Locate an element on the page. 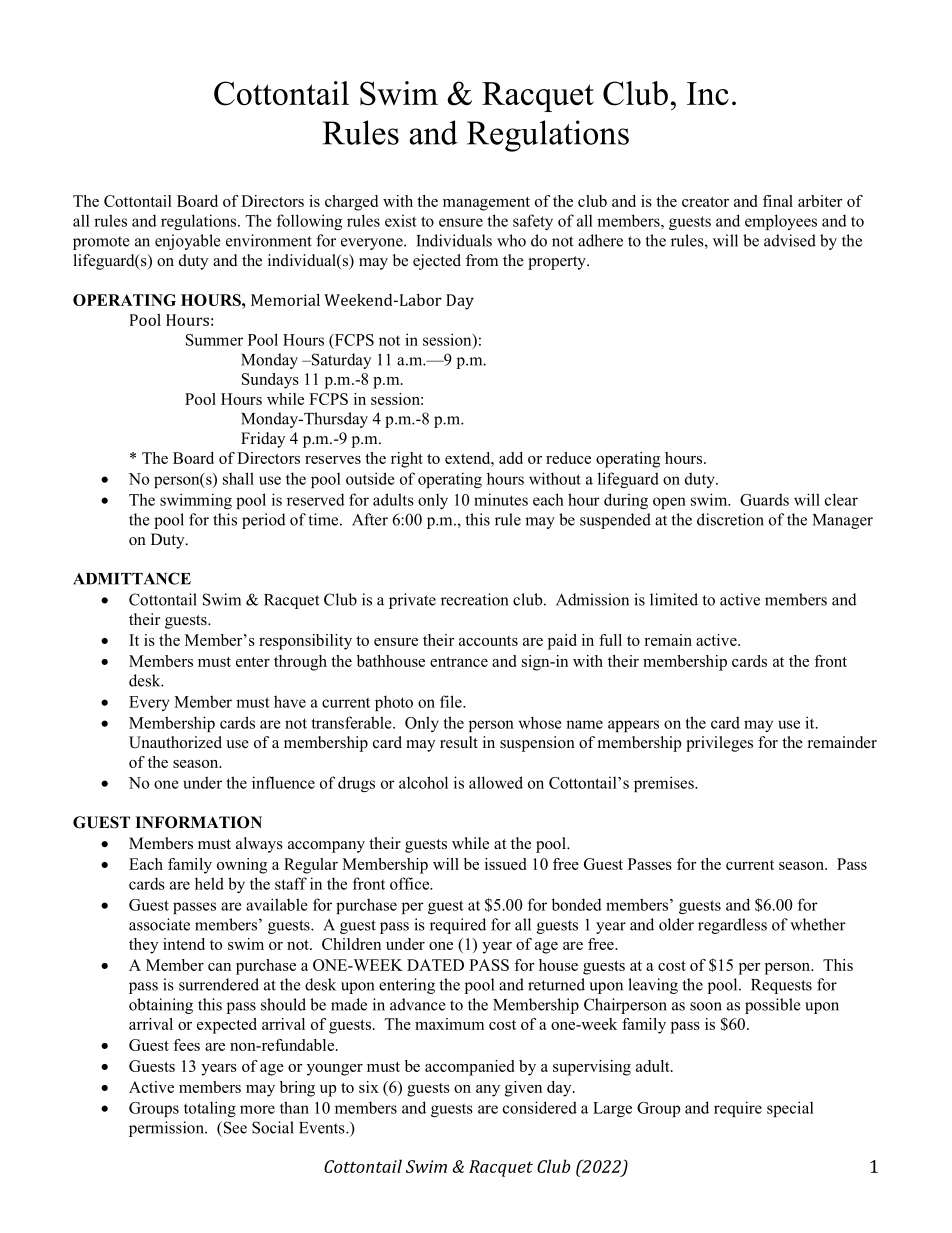 The height and width of the image is (1233, 952). ADMITTANCE is located at coordinates (132, 578).
